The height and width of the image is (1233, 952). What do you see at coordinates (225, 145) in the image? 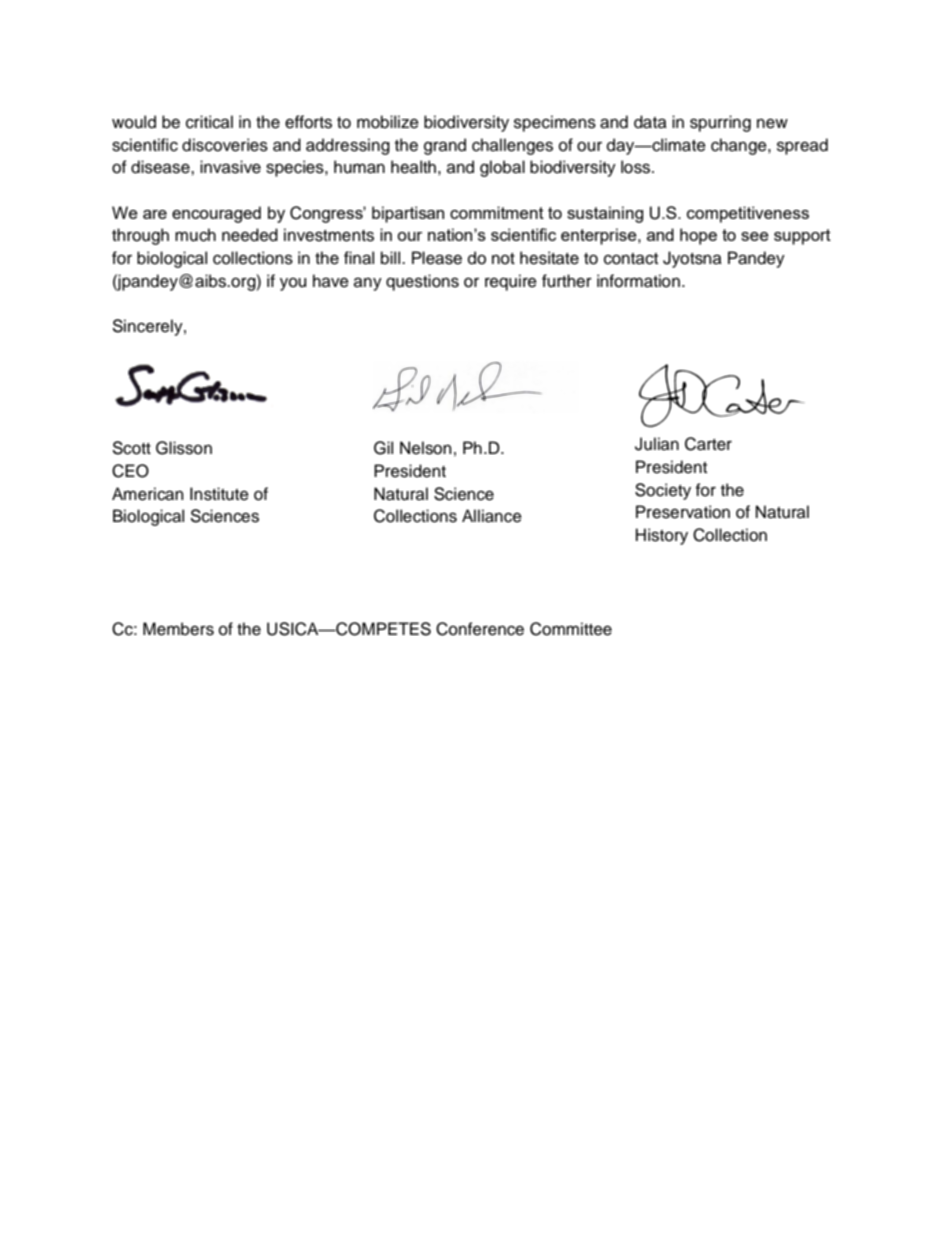
I see `discoveries` at bounding box center [225, 145].
